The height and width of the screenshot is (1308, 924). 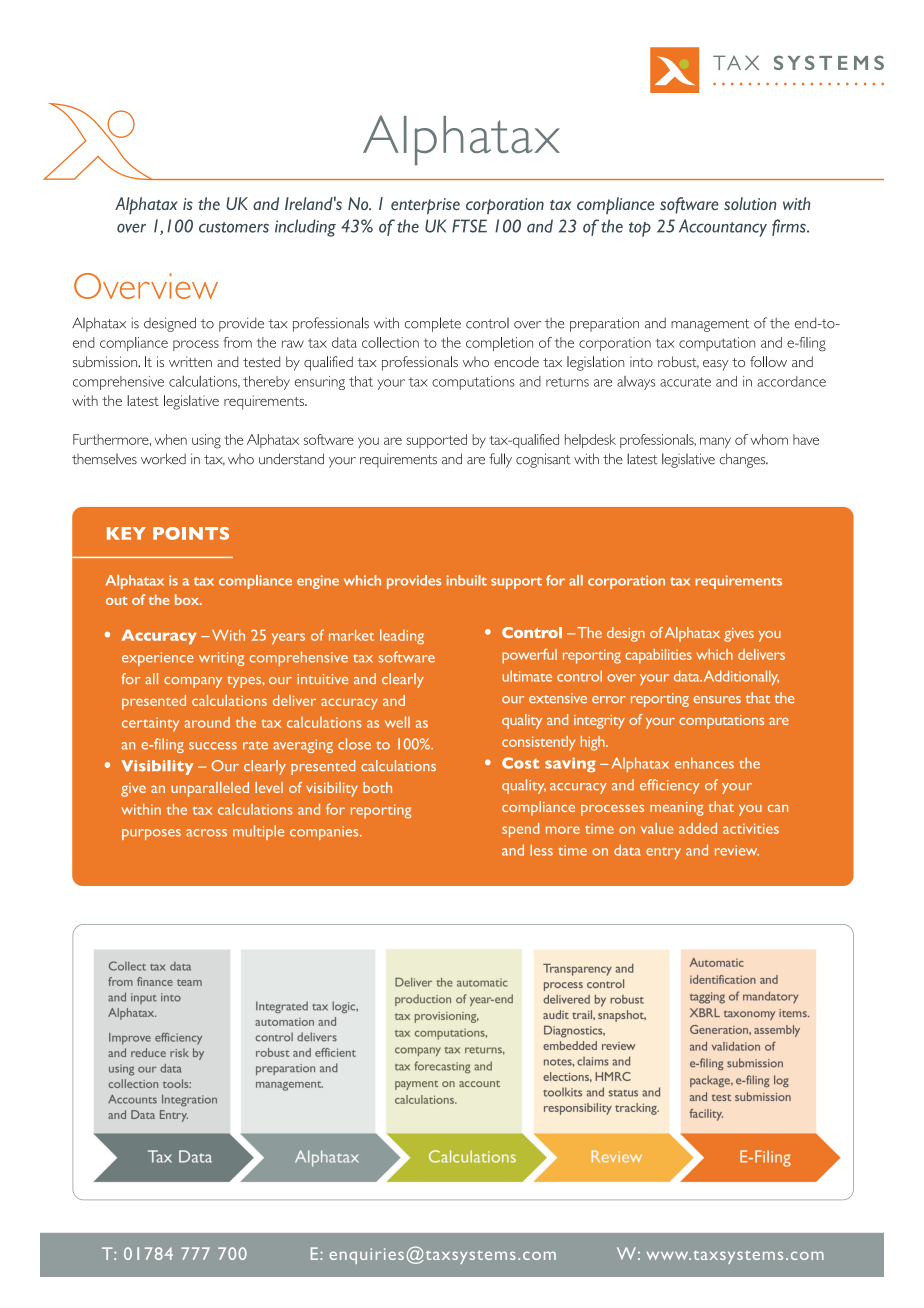 I want to click on changes, so click(x=744, y=460).
